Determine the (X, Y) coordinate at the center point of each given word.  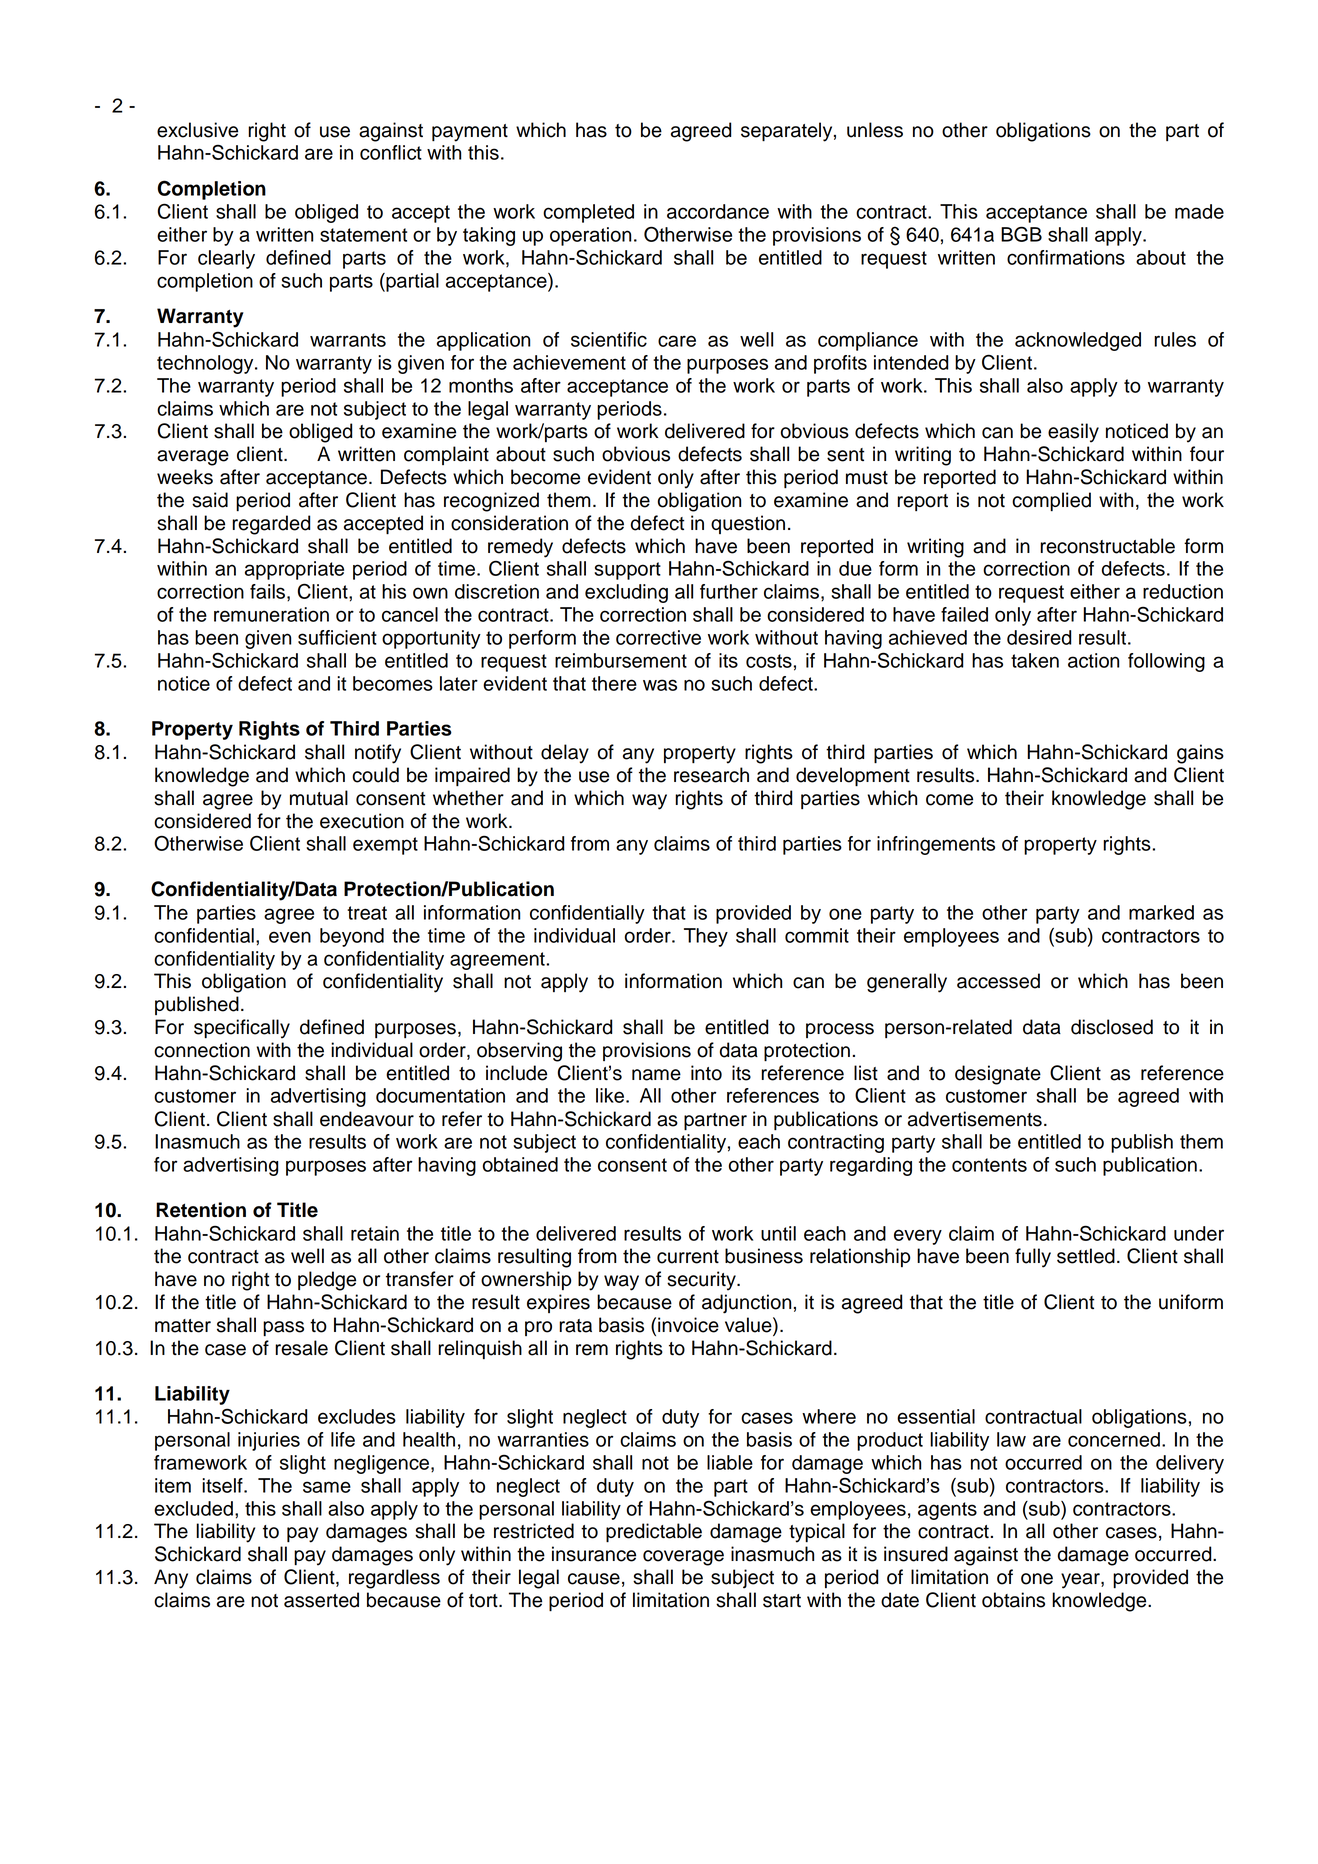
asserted (321, 1600)
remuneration (271, 614)
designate (998, 1075)
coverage (683, 1558)
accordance (718, 211)
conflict (391, 152)
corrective (658, 637)
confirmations (1066, 257)
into (706, 1073)
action (1093, 660)
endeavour (367, 1119)
